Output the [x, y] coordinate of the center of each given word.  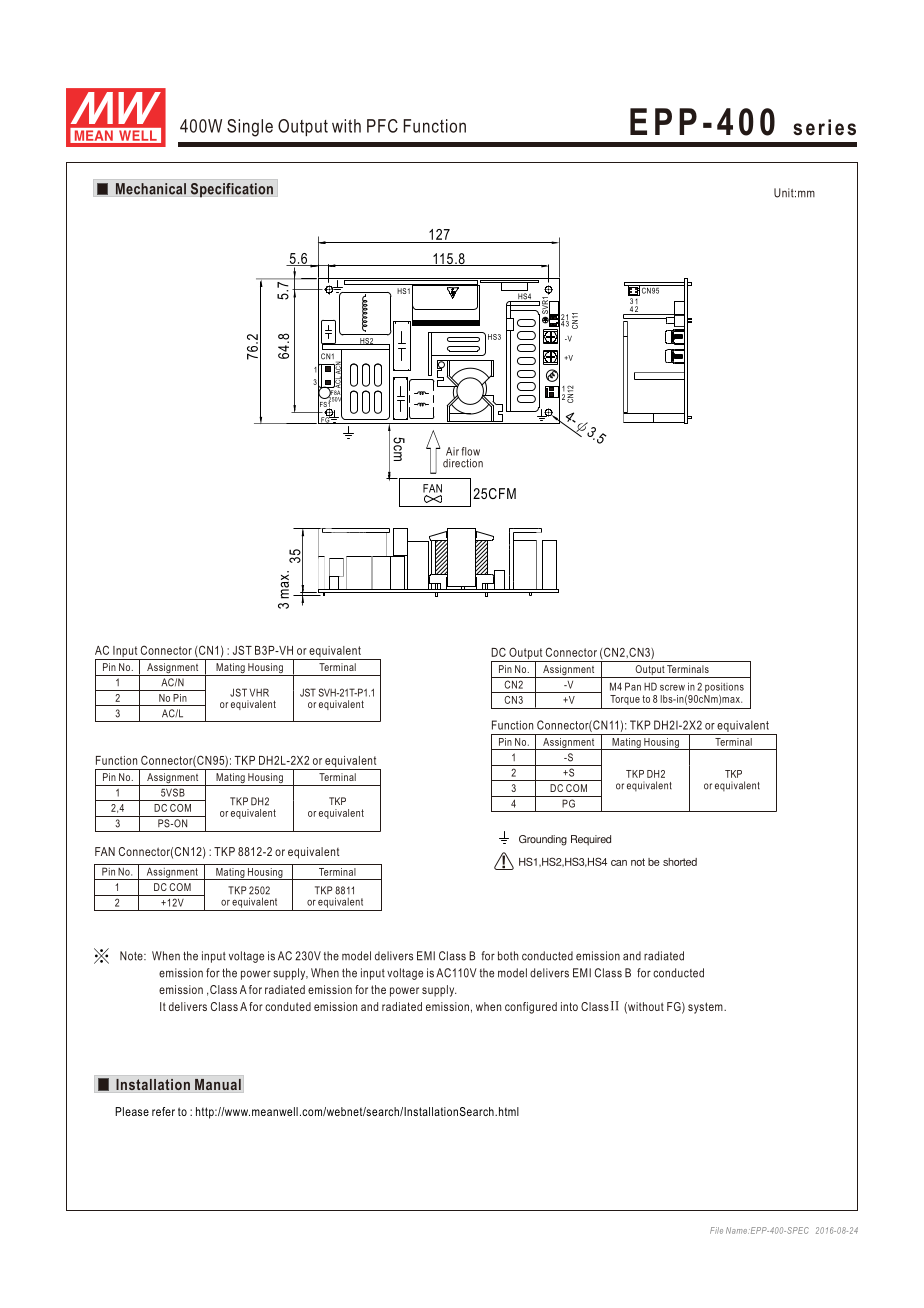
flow [470, 451]
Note [132, 956]
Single [250, 128]
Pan [633, 686]
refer [163, 1111]
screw [672, 688]
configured [531, 1008]
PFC [382, 126]
